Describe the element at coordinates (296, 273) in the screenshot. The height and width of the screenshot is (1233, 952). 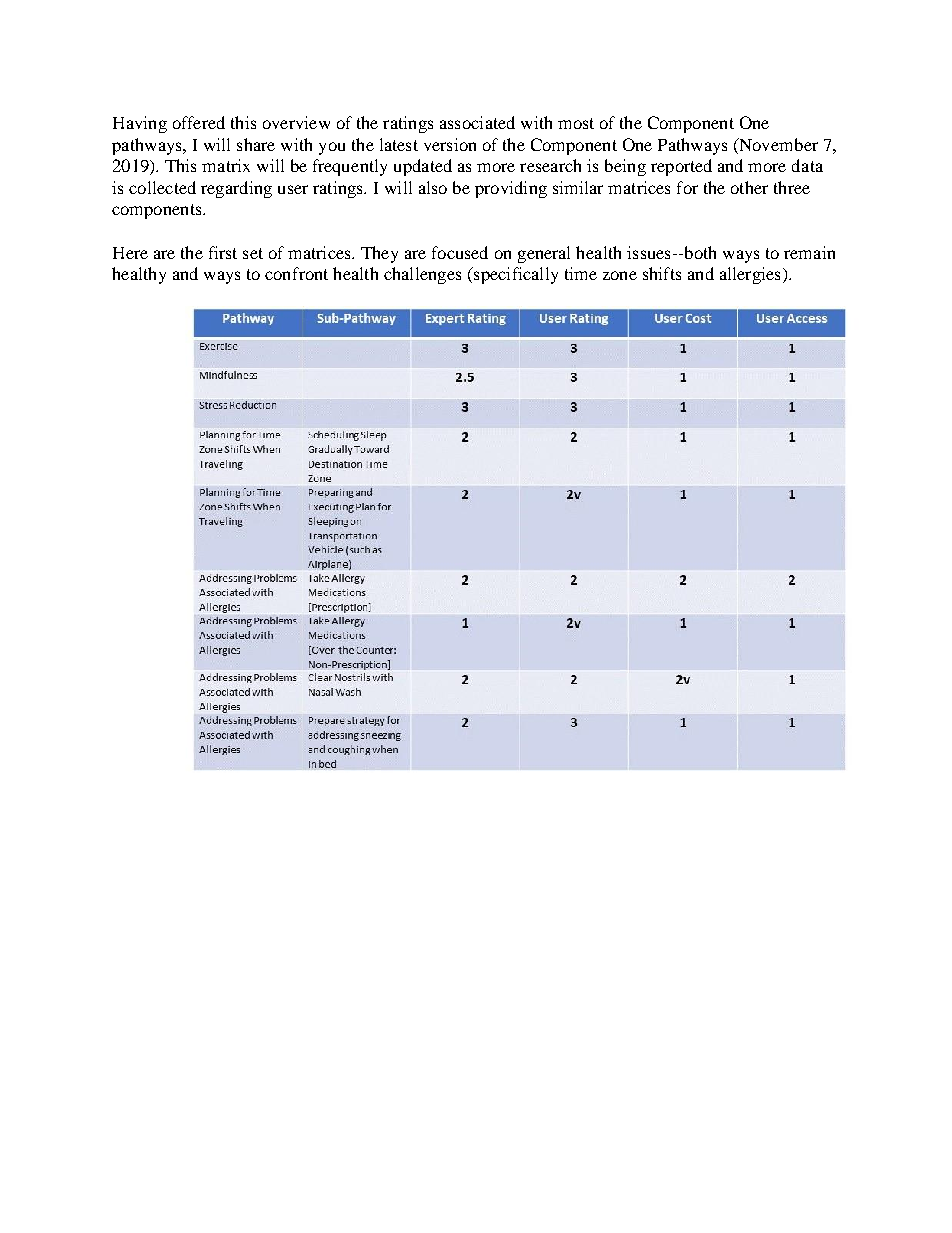
I see `confront` at that location.
